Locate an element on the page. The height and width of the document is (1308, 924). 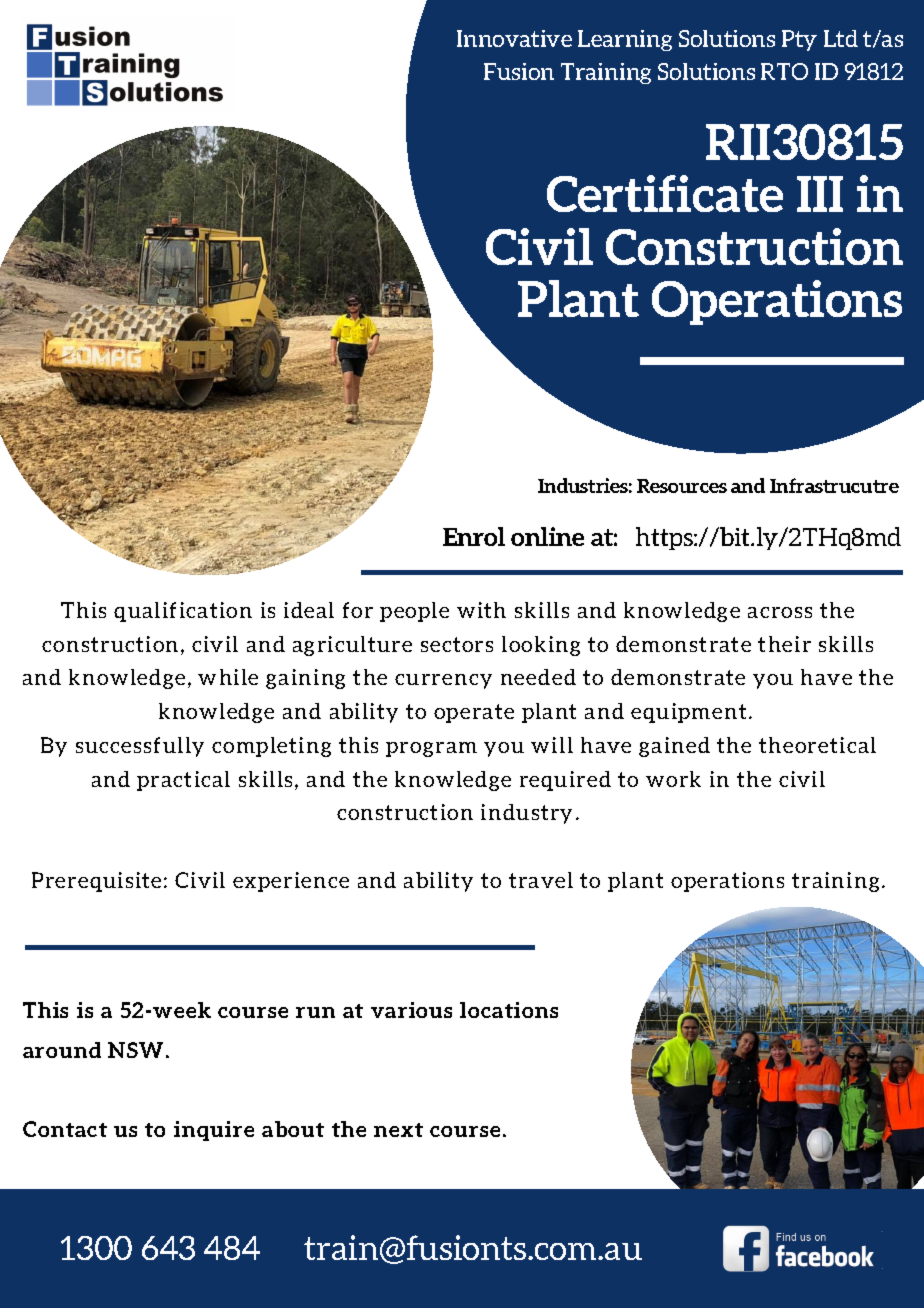
NSW is located at coordinates (135, 1050).
